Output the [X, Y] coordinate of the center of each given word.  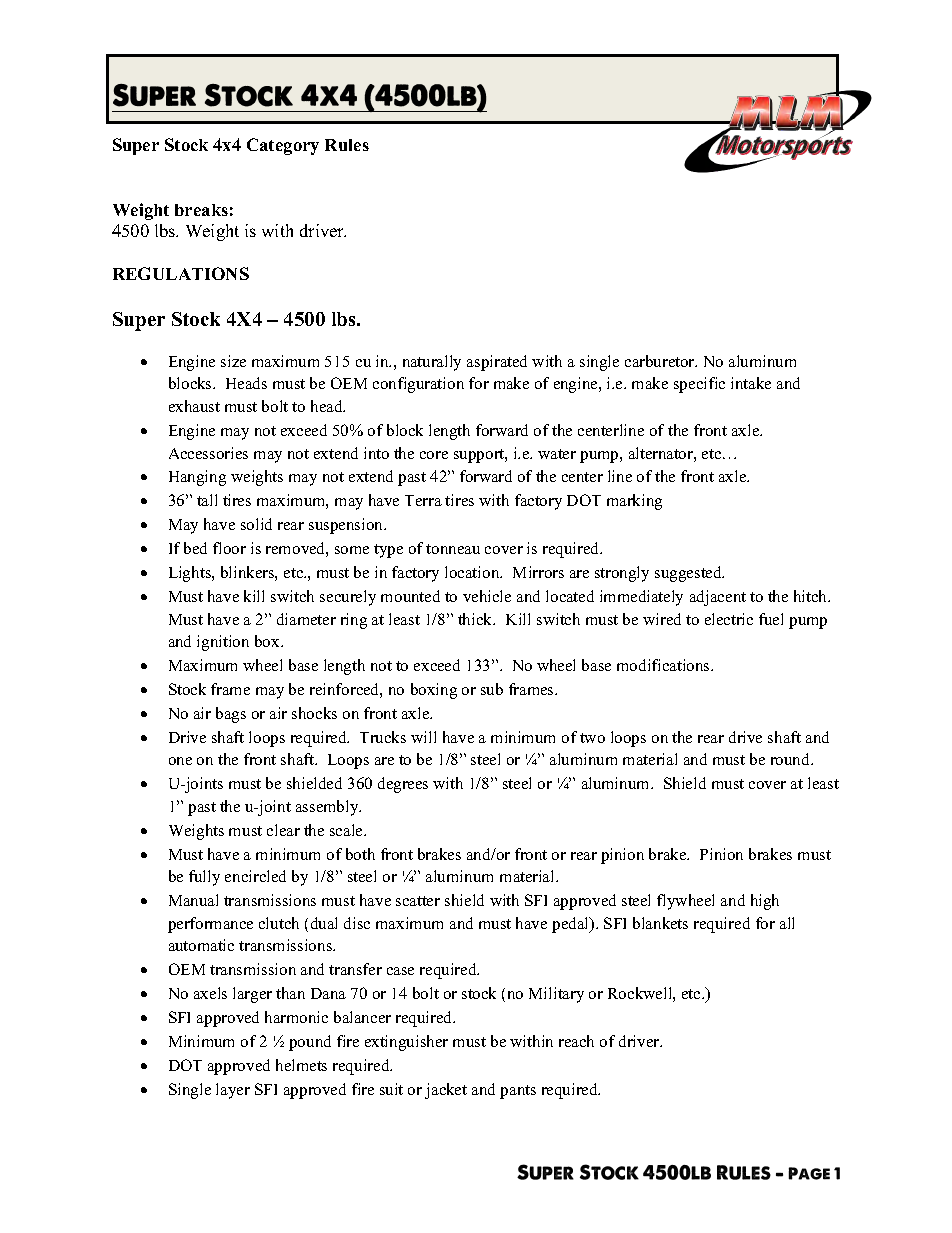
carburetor [661, 361]
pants [518, 1092]
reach [576, 1041]
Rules [347, 145]
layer [233, 1091]
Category [283, 146]
